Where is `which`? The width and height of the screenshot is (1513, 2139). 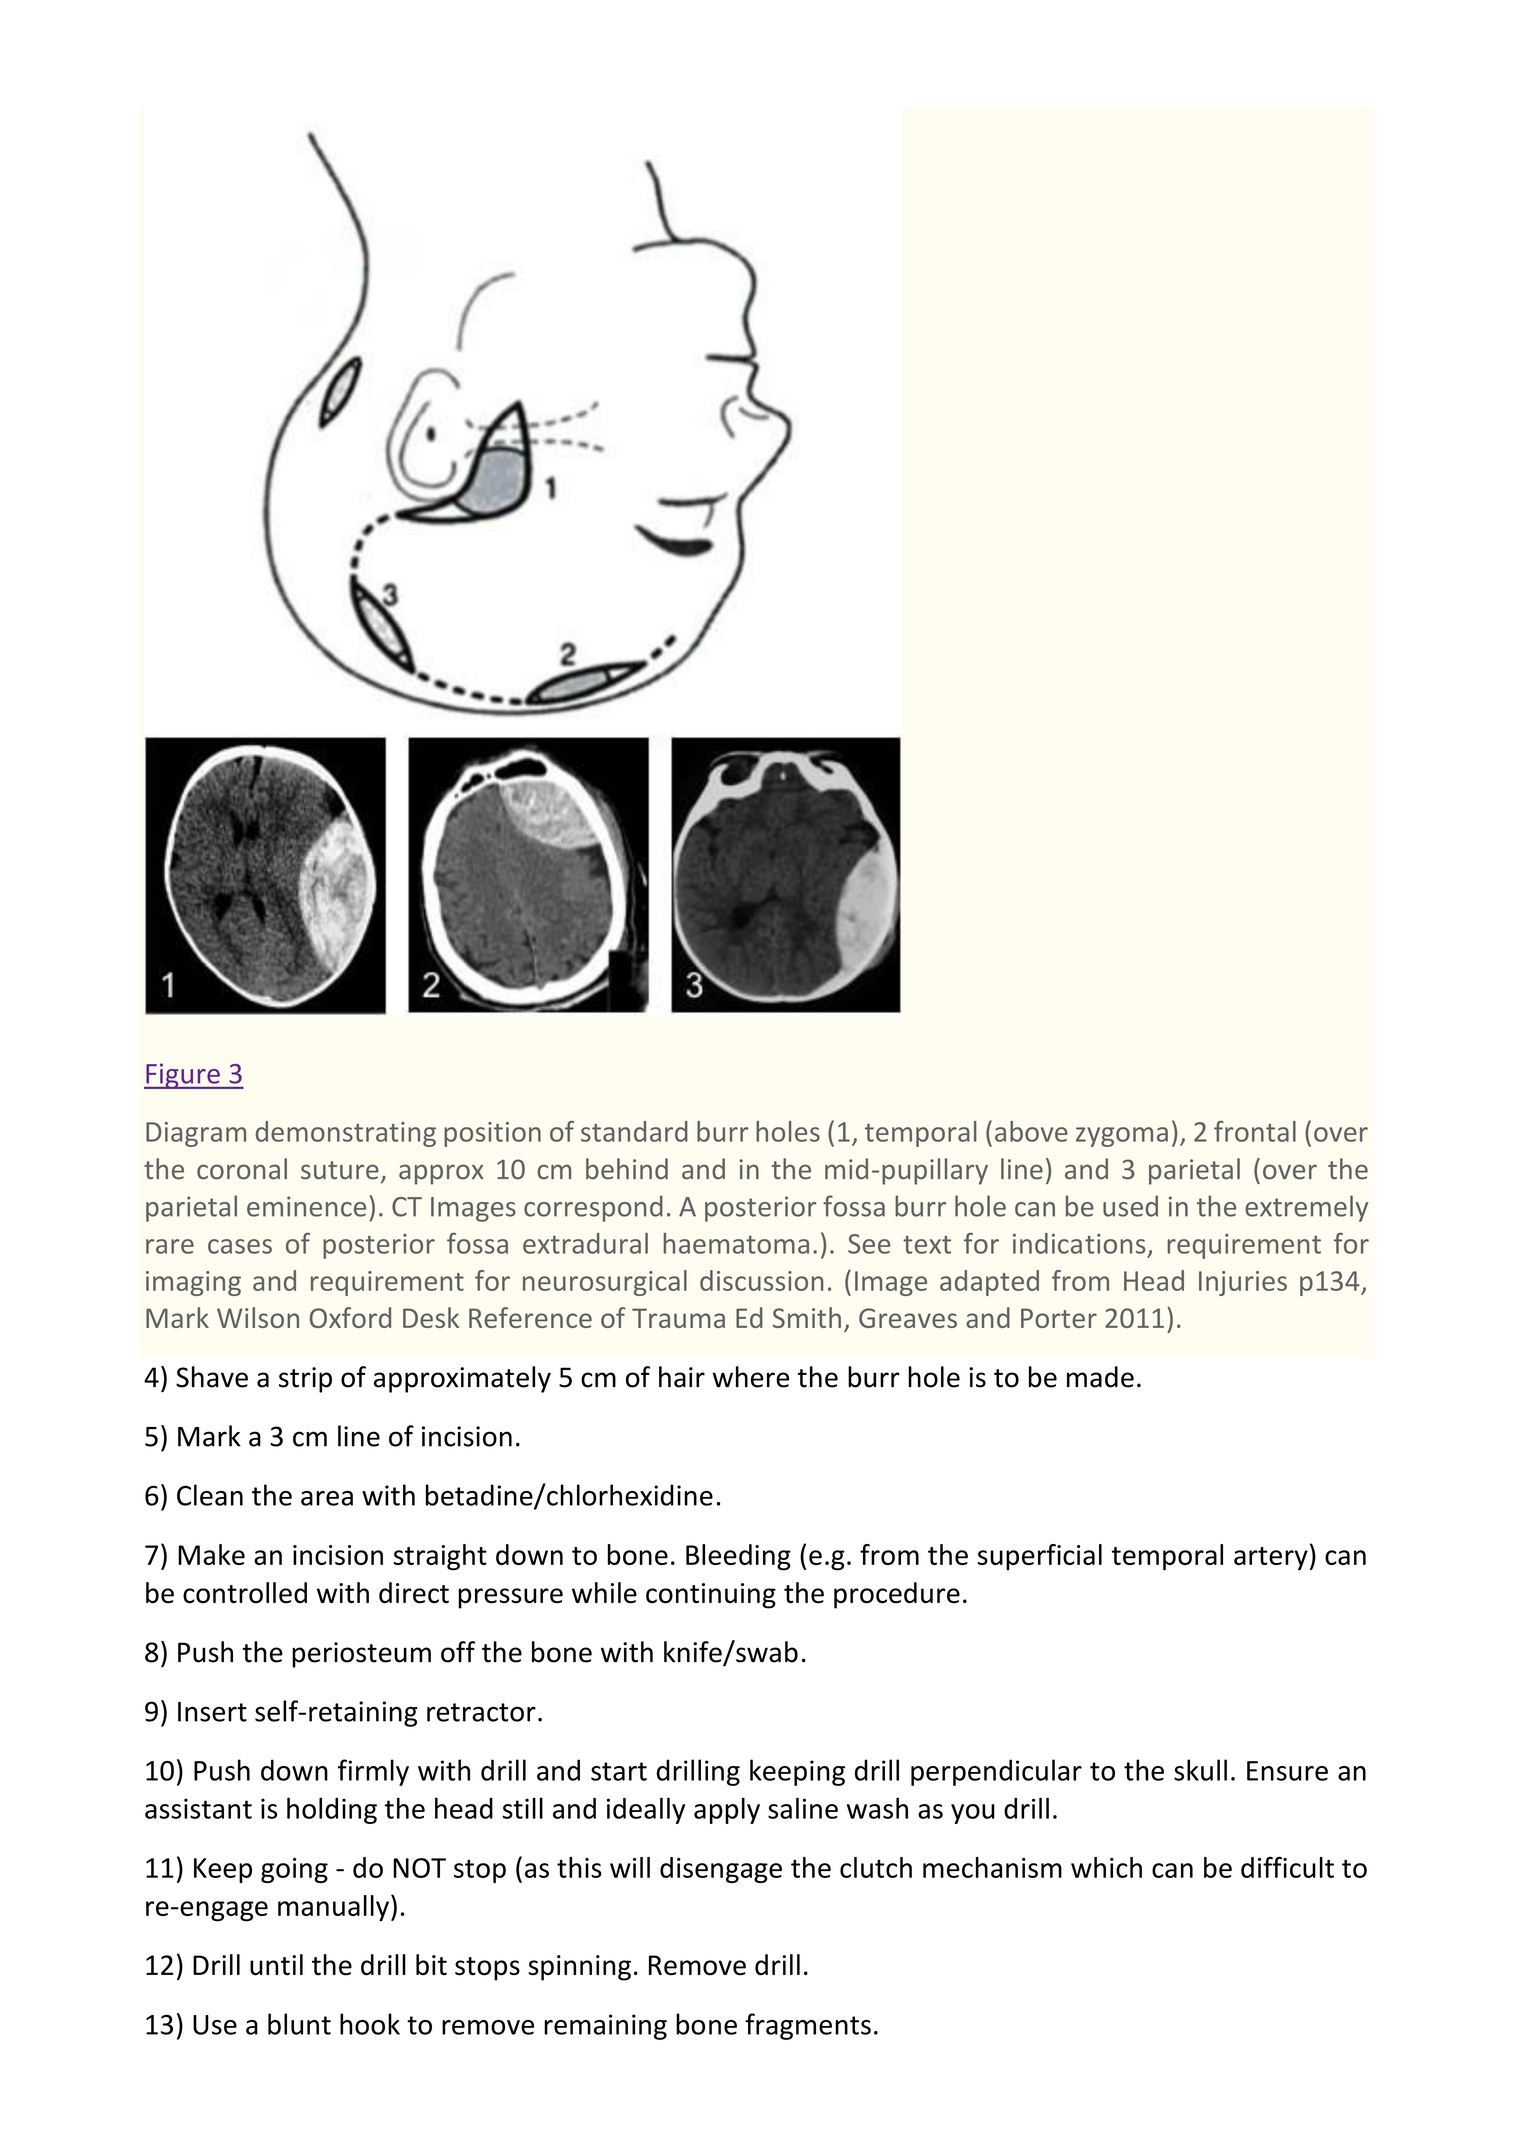
which is located at coordinates (1106, 1867).
